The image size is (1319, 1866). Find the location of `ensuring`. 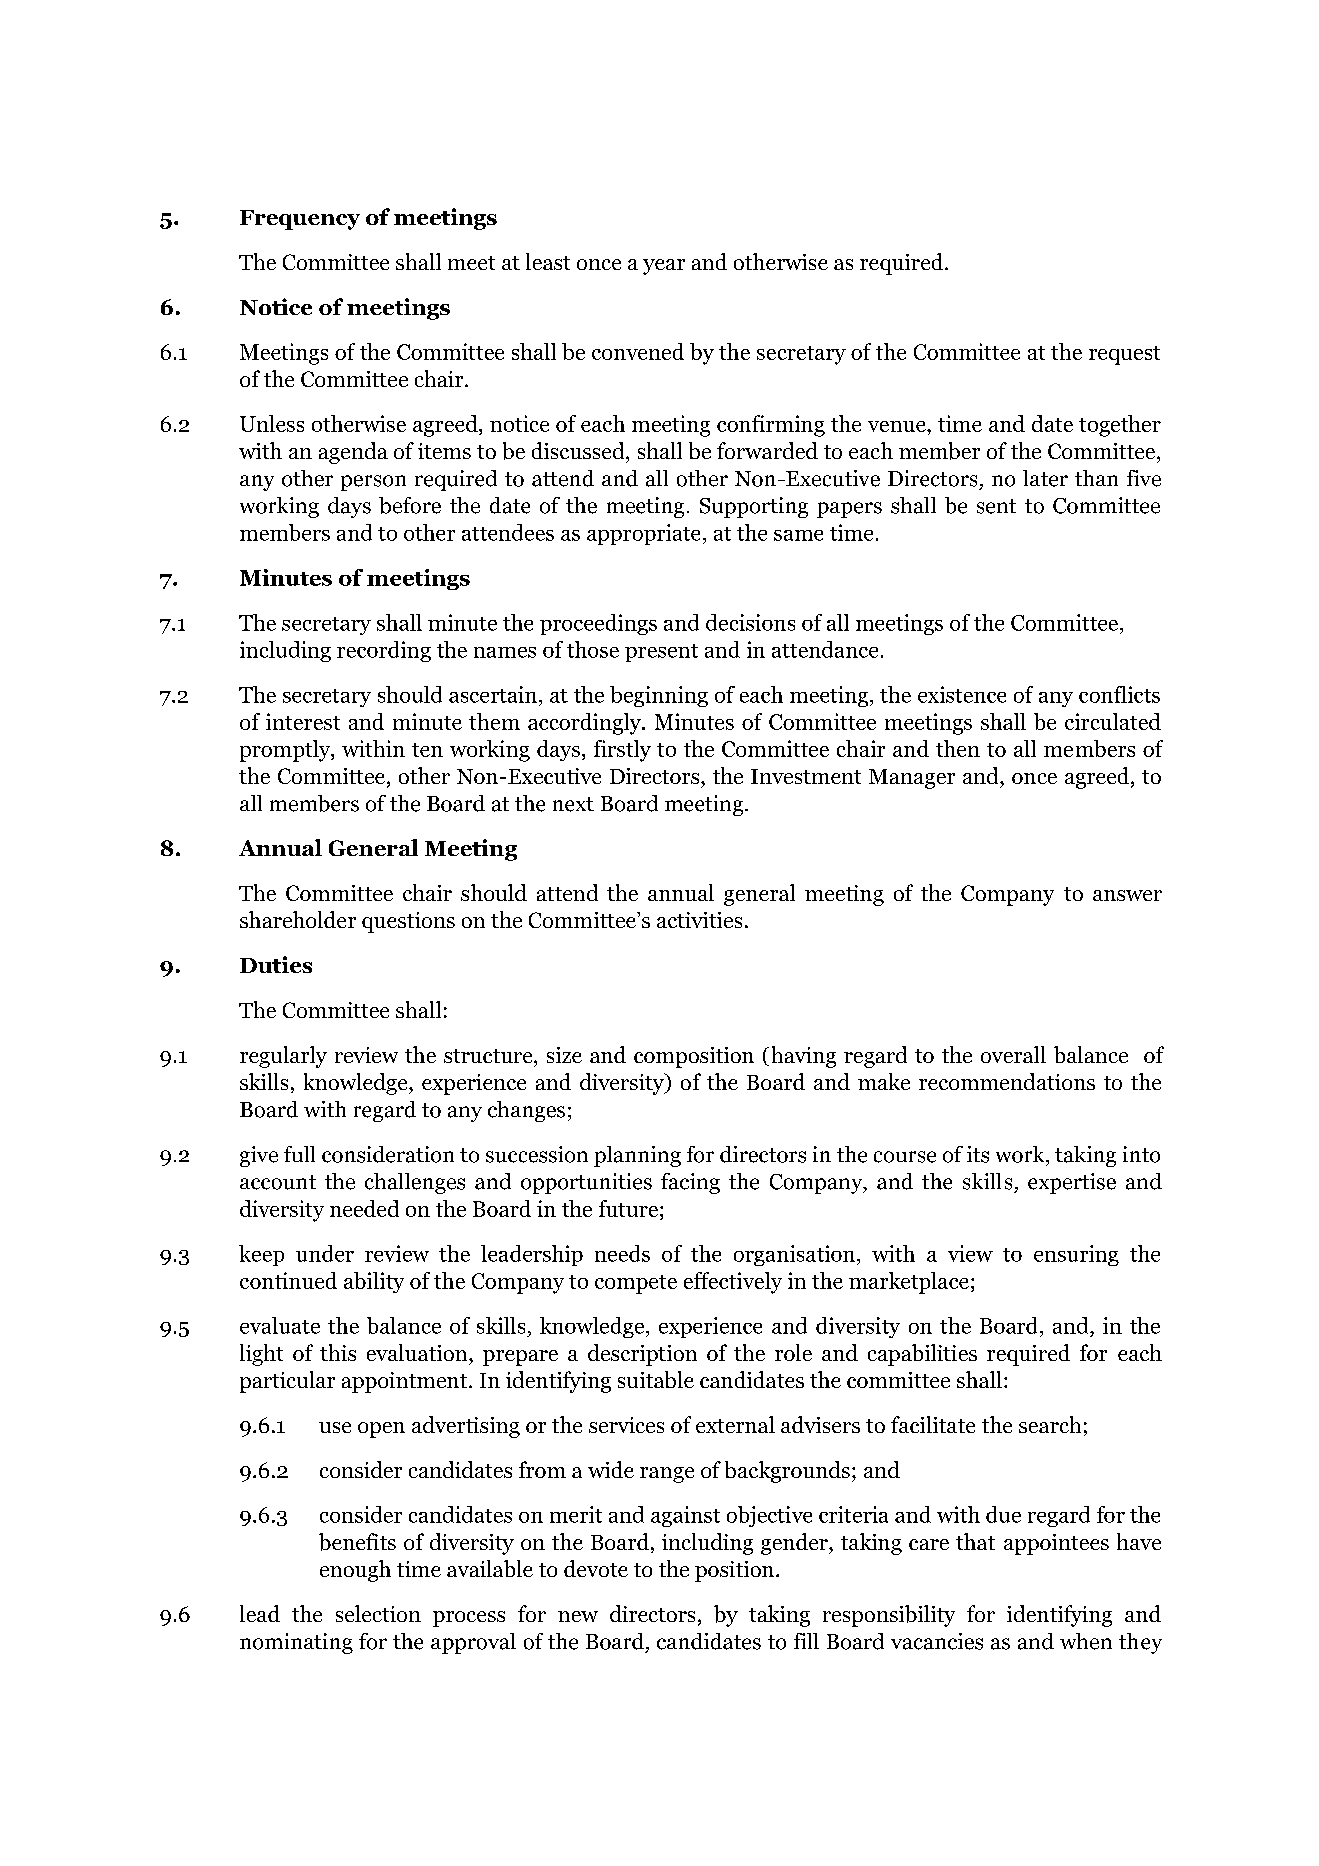

ensuring is located at coordinates (1076, 1255).
